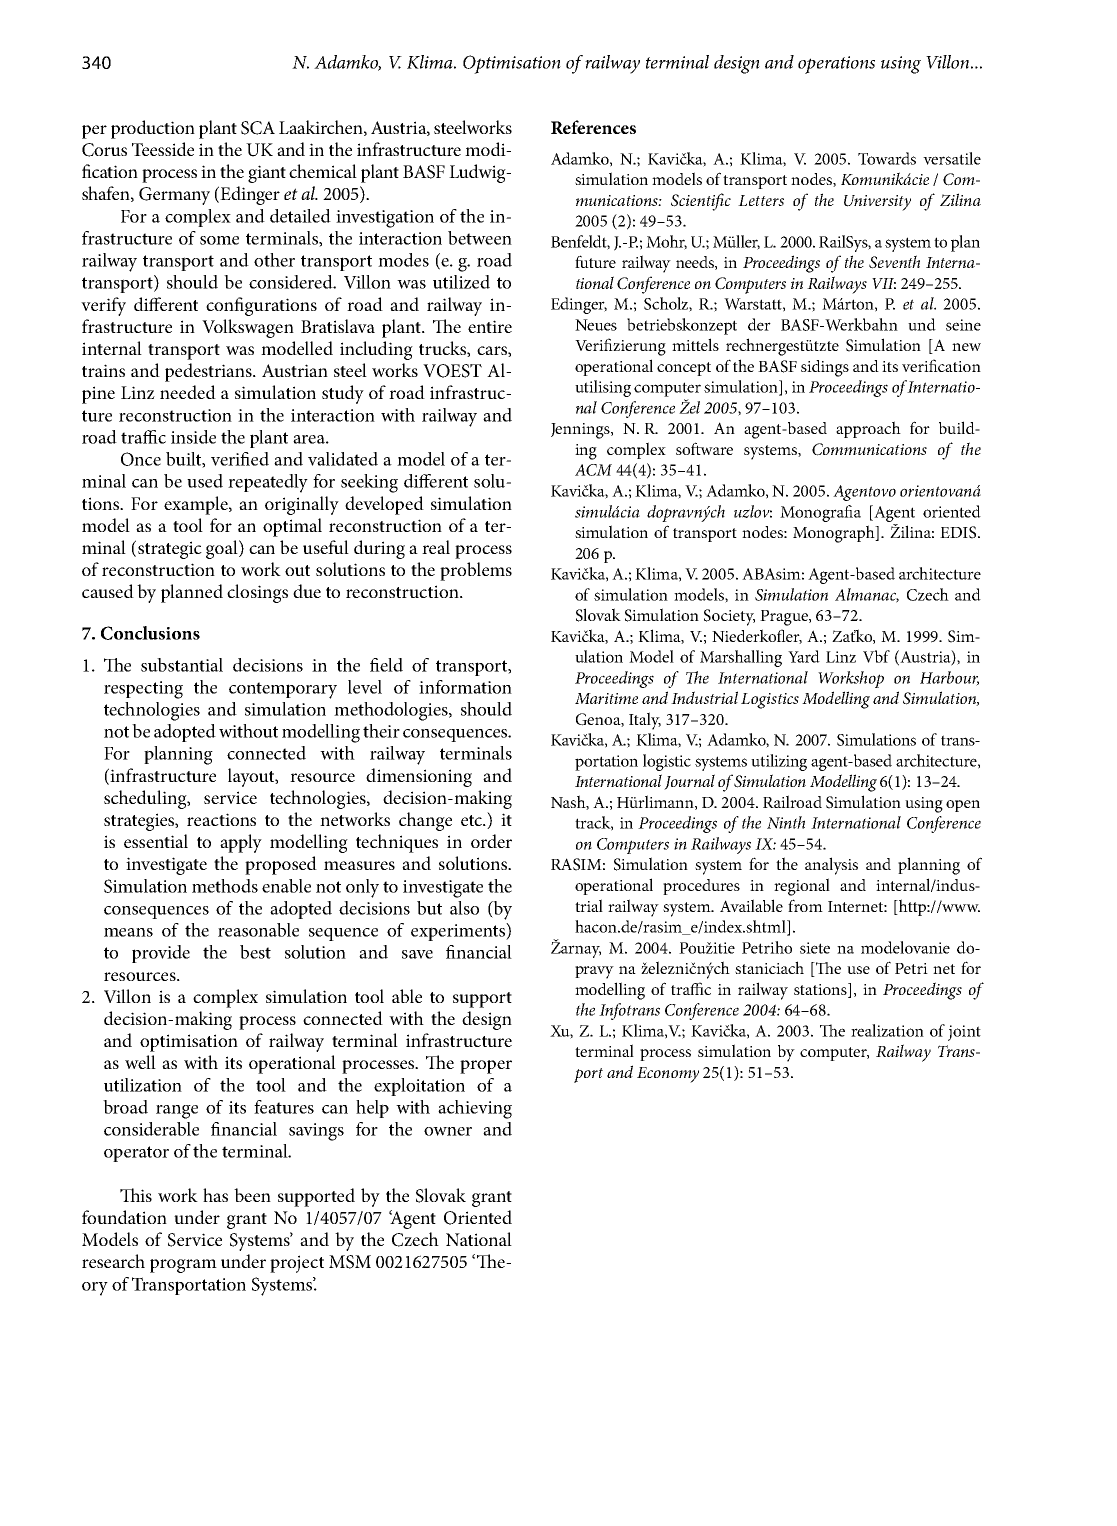 This page has height=1526, width=1117. I want to click on References, so click(593, 127).
